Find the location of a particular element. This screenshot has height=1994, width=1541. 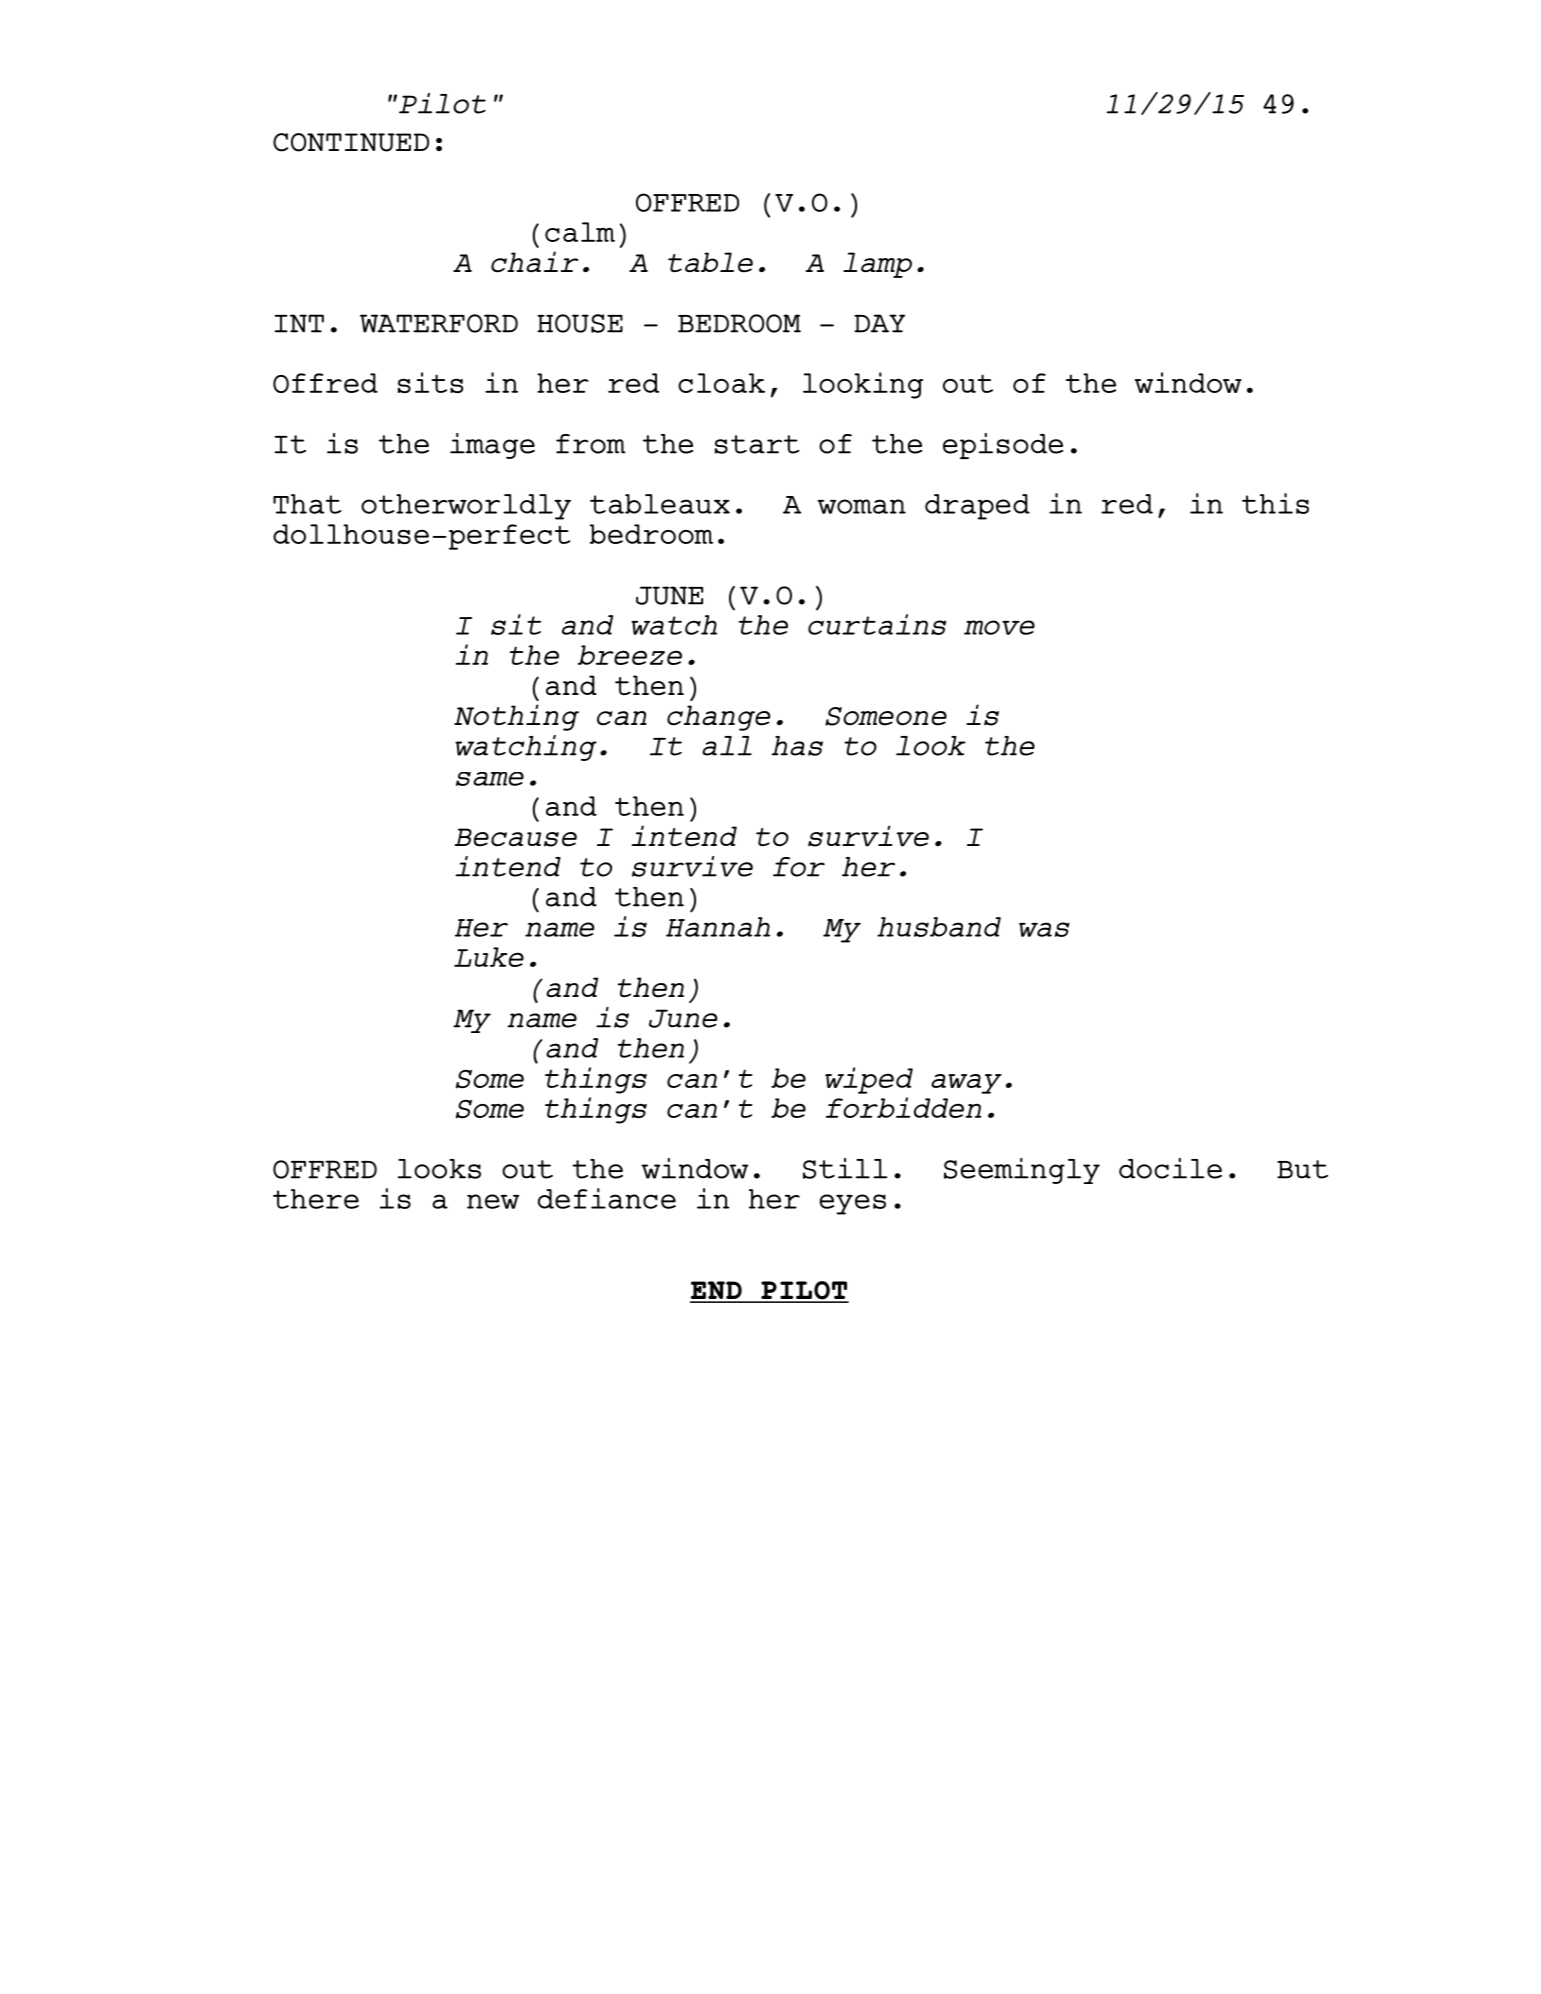

this is located at coordinates (1275, 503).
